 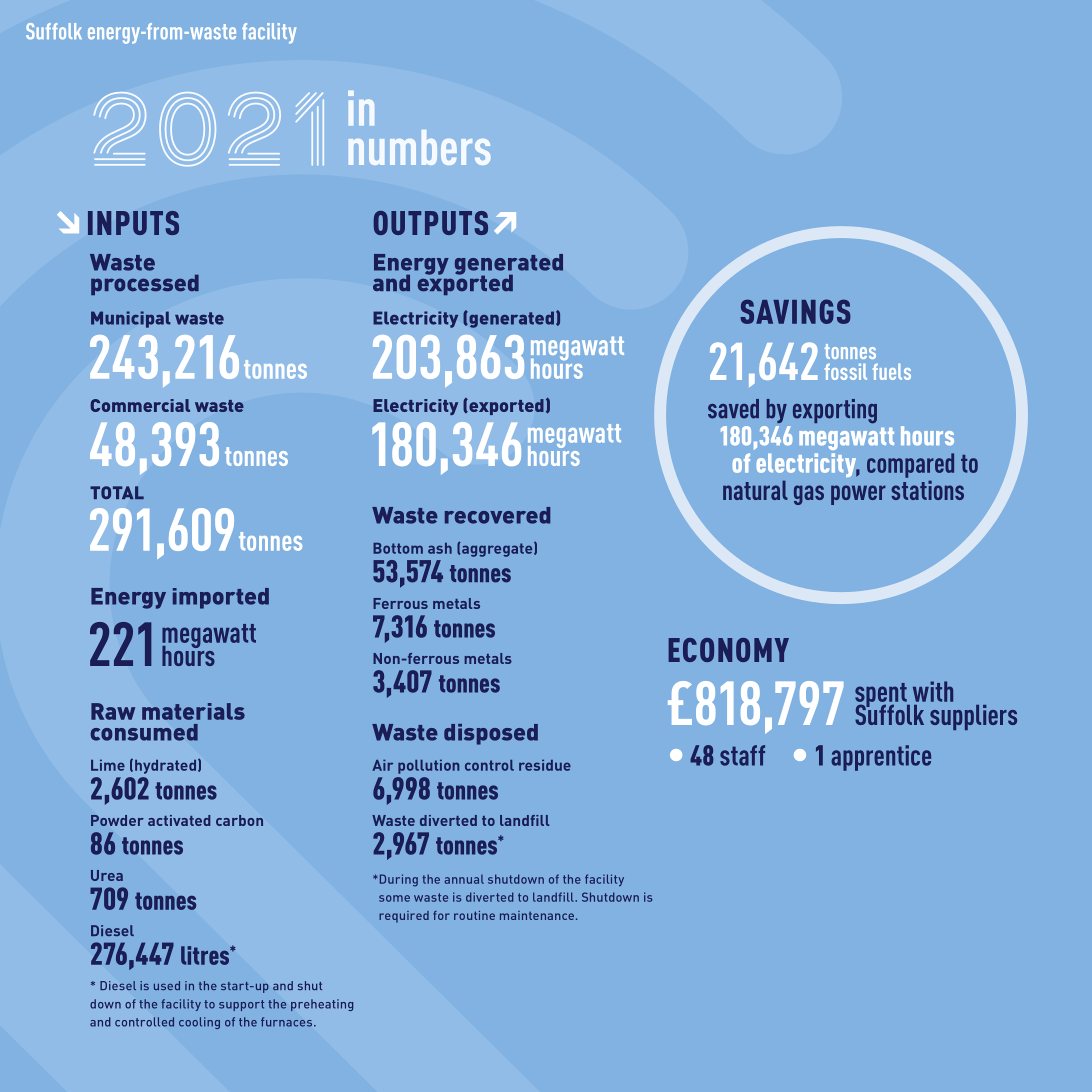 I want to click on spent, so click(x=882, y=696).
